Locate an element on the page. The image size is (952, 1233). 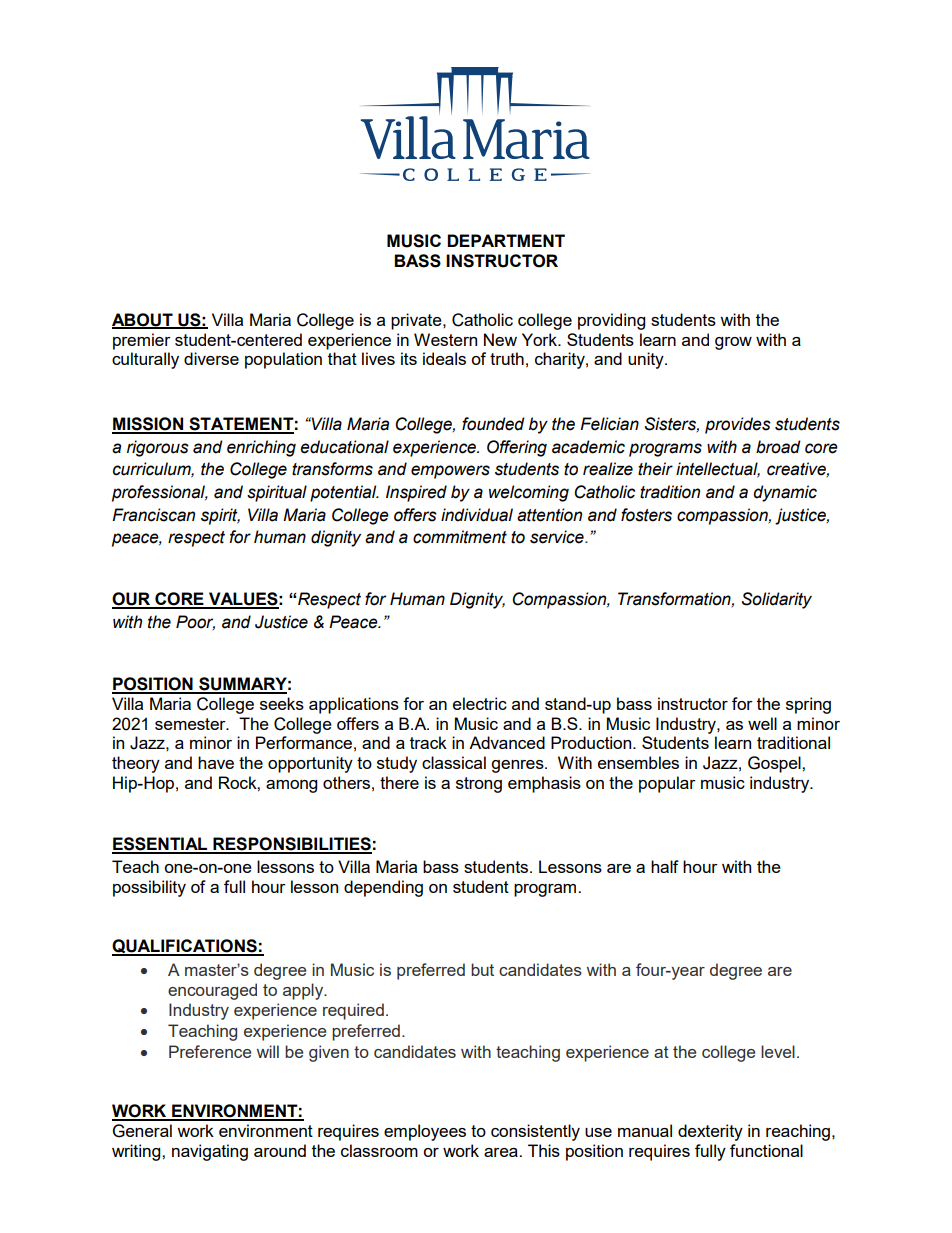
well is located at coordinates (762, 723).
